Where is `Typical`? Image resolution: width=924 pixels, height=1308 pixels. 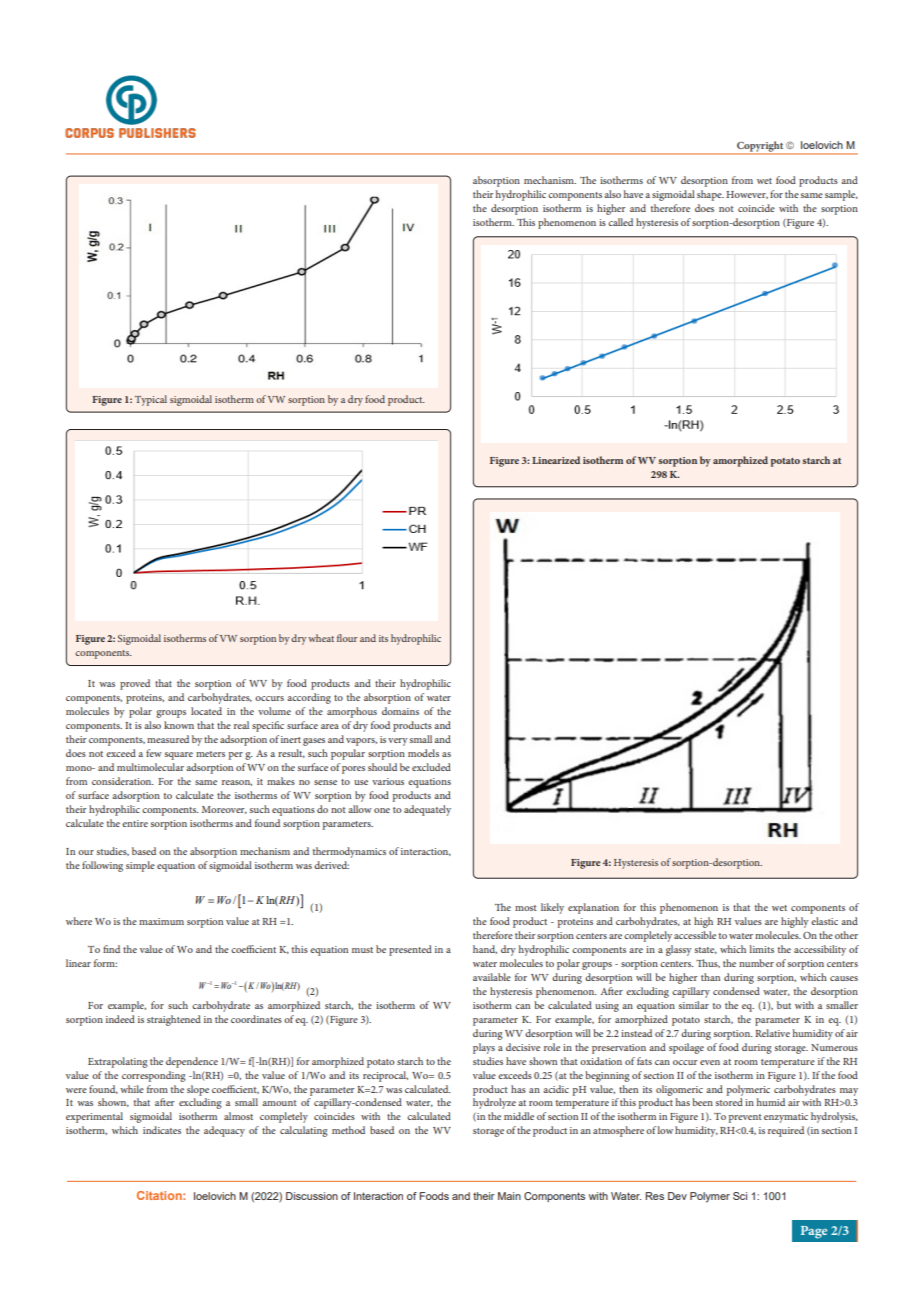 Typical is located at coordinates (151, 400).
